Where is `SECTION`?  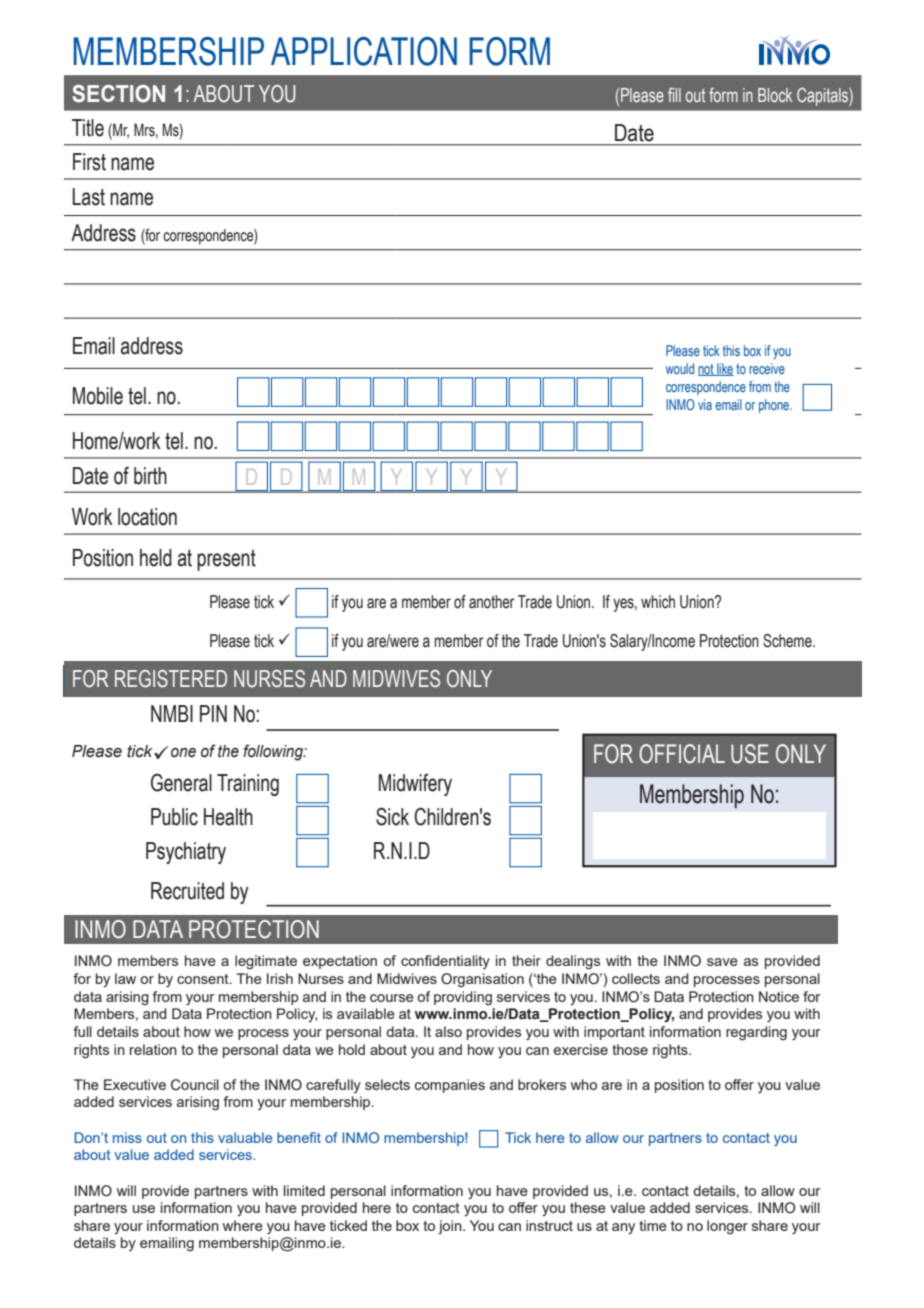
SECTION is located at coordinates (118, 94).
